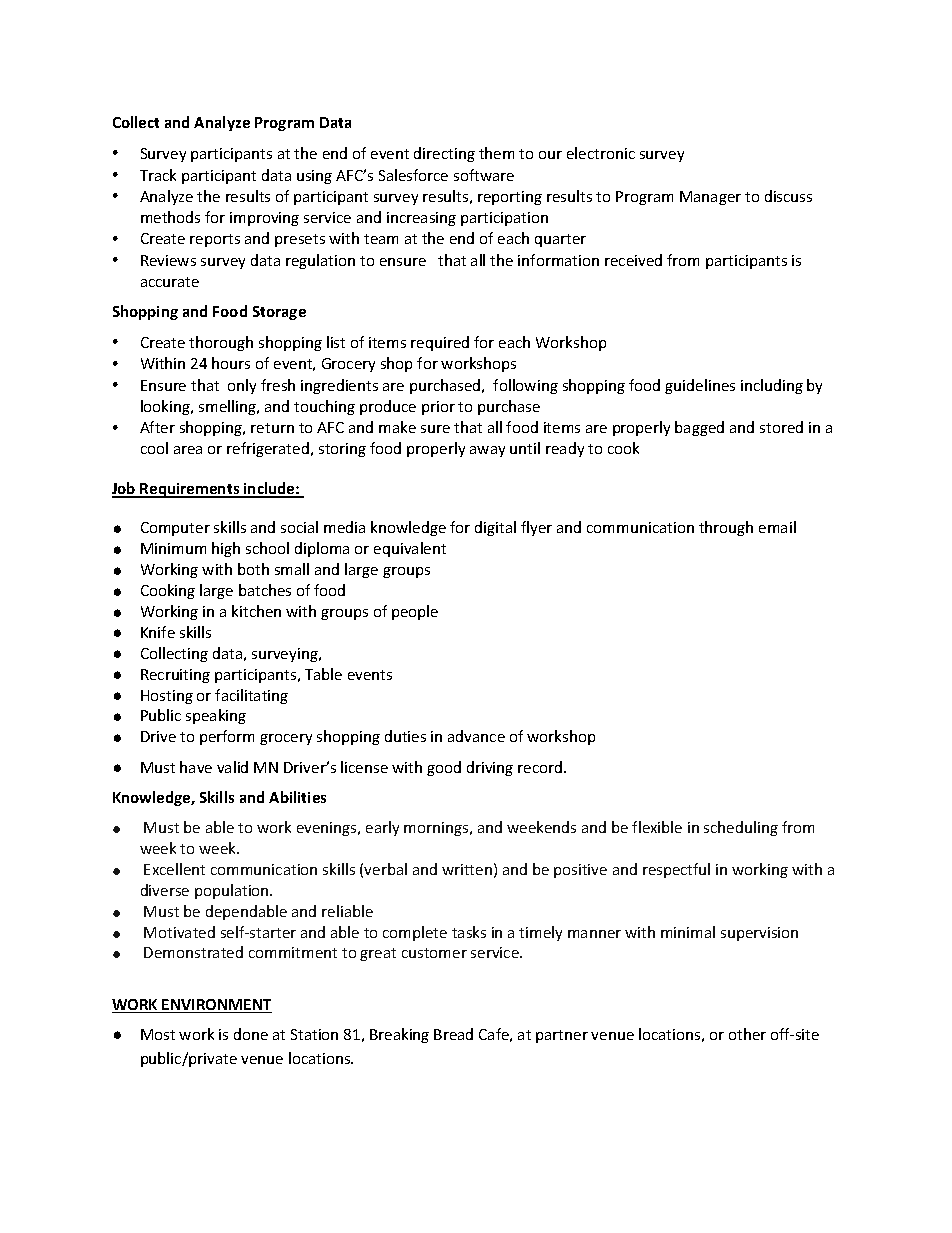 The width and height of the page is (952, 1233). What do you see at coordinates (726, 528) in the page?
I see `through` at bounding box center [726, 528].
